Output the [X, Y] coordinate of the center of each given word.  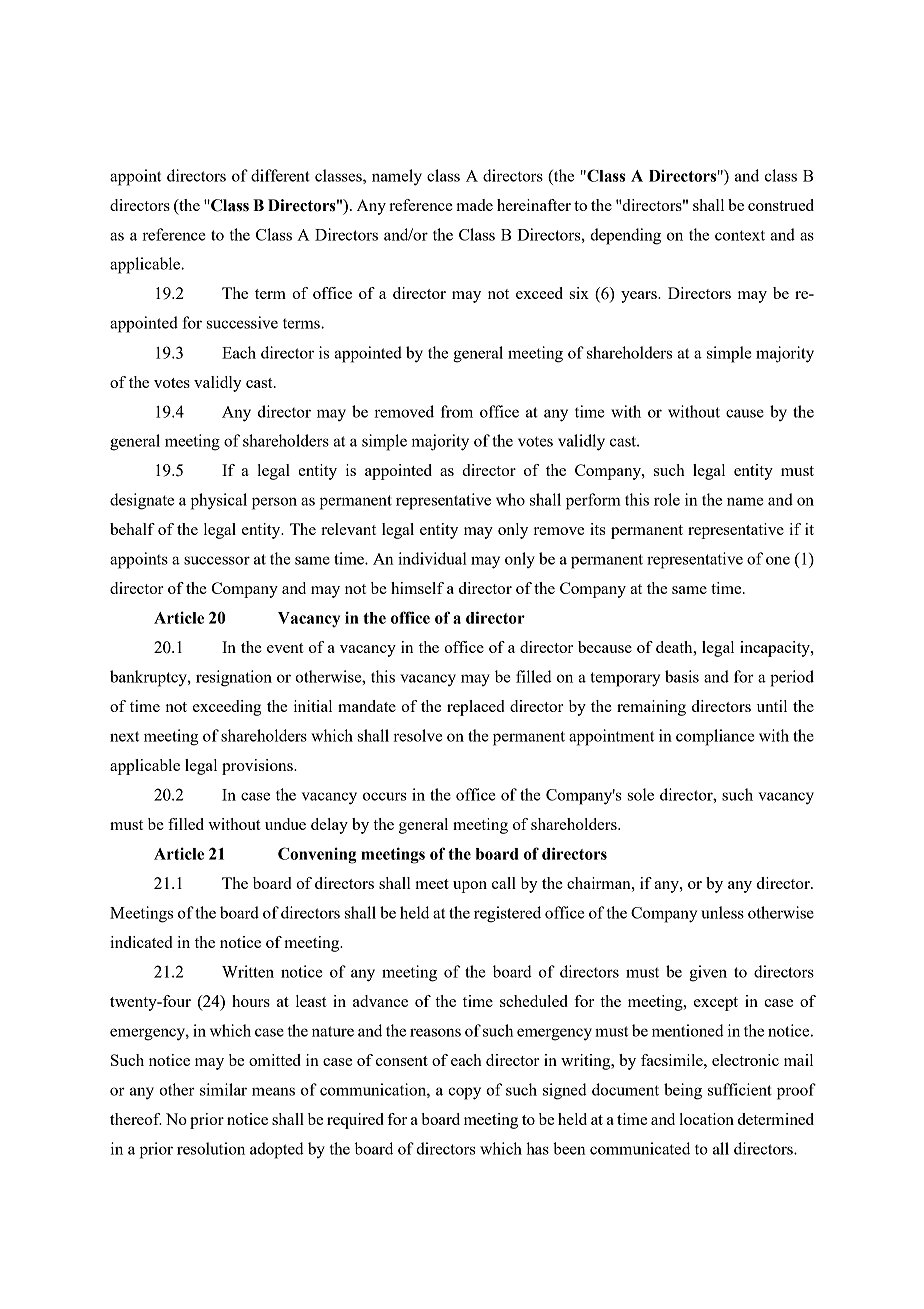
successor [217, 560]
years [640, 297]
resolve [417, 735]
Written [248, 971]
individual [432, 558]
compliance [715, 737]
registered [507, 914]
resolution [211, 1148]
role [667, 499]
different [280, 175]
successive [242, 322]
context [740, 235]
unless [722, 912]
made [474, 205]
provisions [258, 767]
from [457, 411]
